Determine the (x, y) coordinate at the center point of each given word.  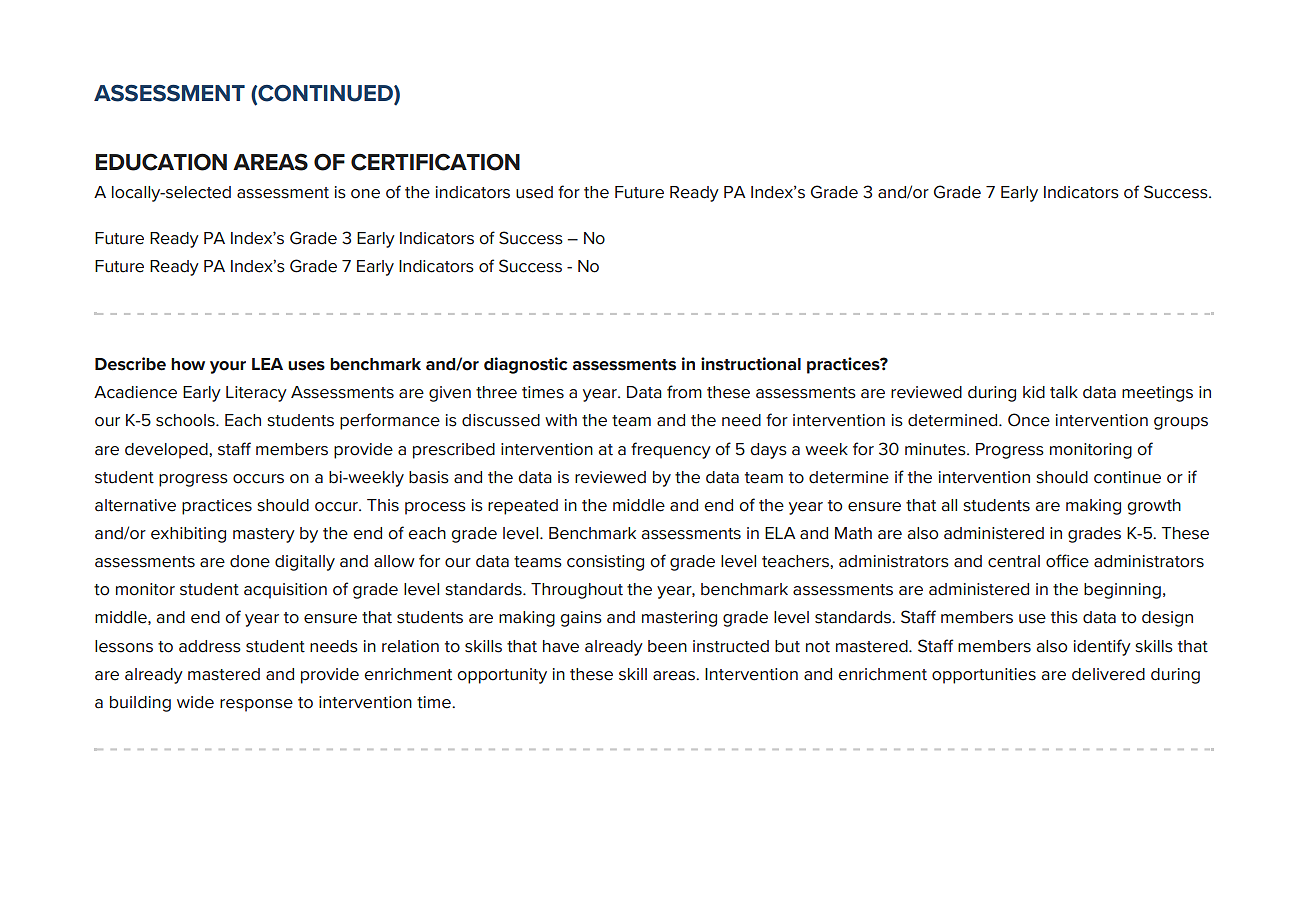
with (561, 420)
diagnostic (525, 365)
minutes (936, 449)
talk (1064, 392)
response (256, 705)
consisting (605, 563)
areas (675, 676)
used (534, 192)
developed (167, 451)
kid (1034, 392)
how (188, 364)
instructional (751, 364)
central (1014, 561)
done (250, 561)
